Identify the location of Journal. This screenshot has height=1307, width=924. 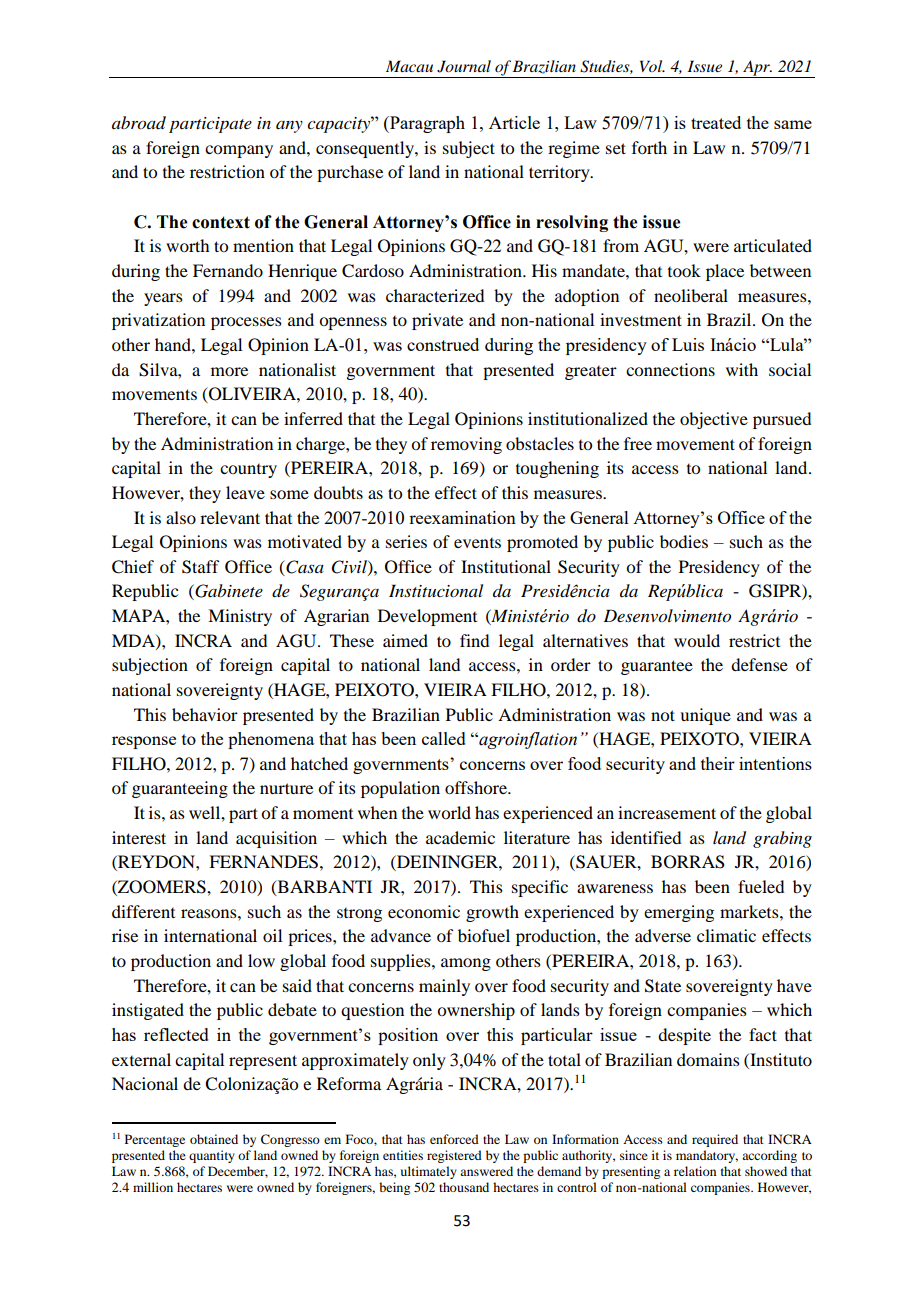
(464, 66).
